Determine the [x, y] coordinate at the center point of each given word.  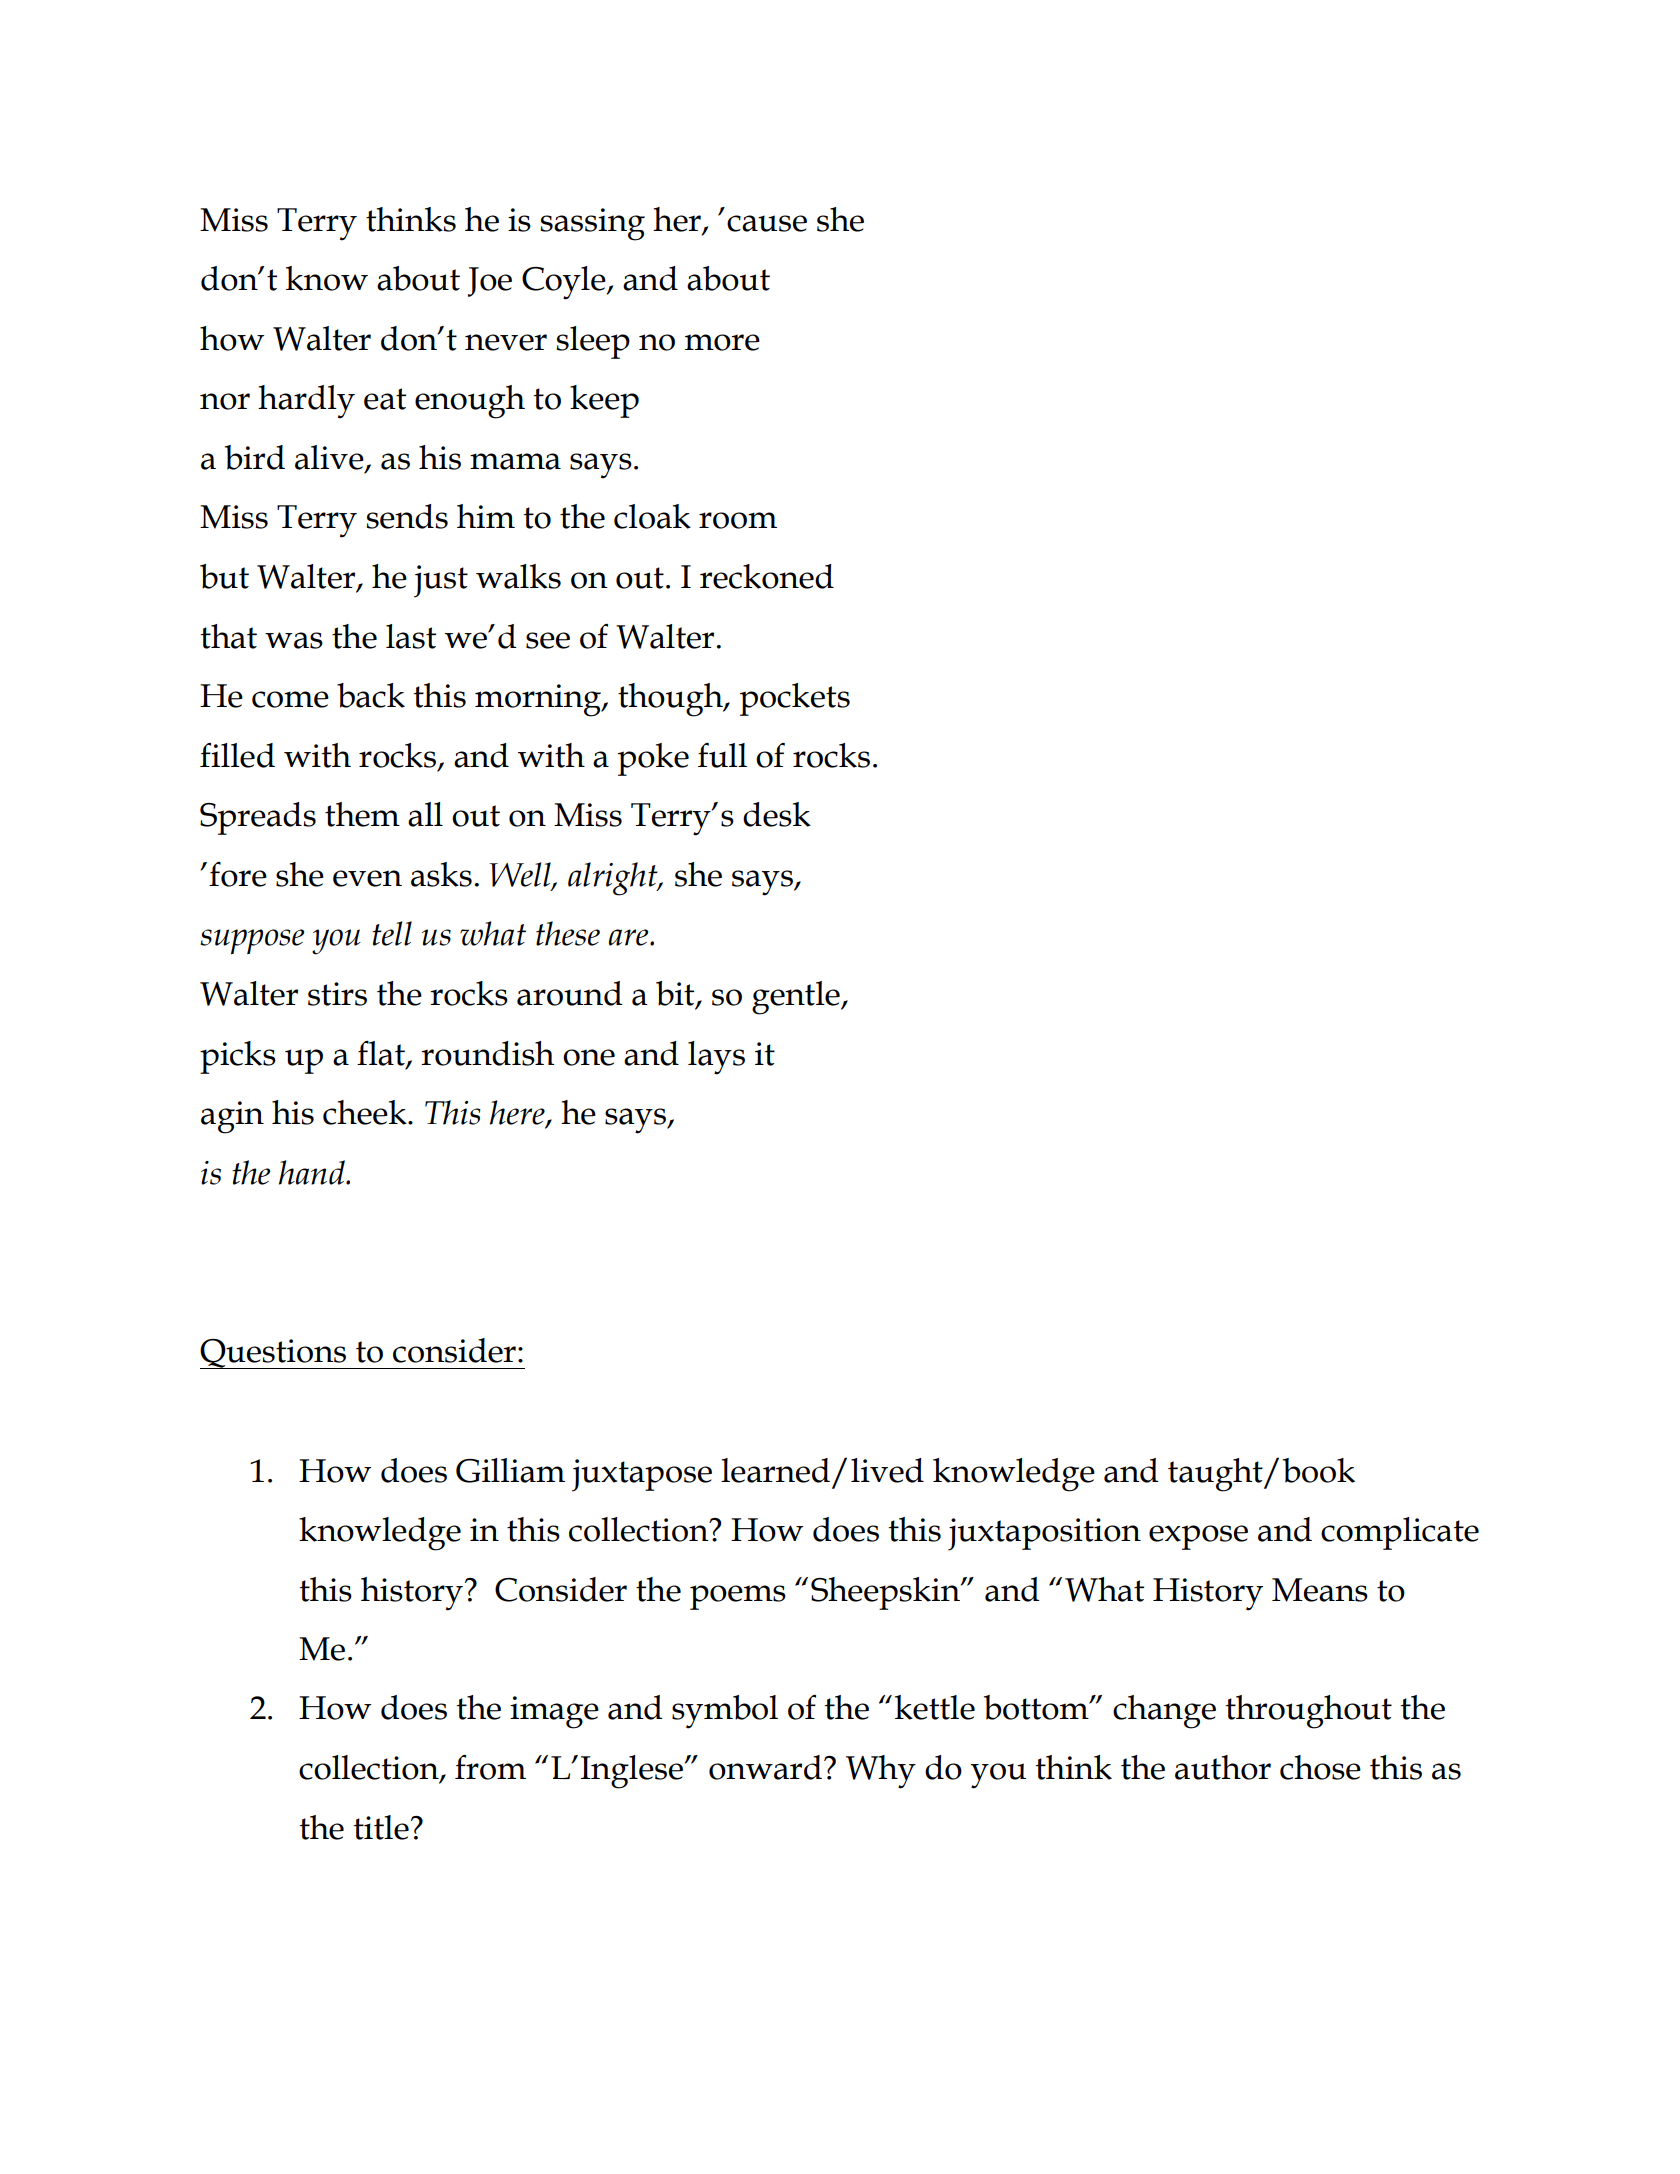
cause [767, 223]
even [367, 878]
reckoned [767, 576]
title [381, 1827]
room [738, 520]
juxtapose [642, 1475]
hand [313, 1172]
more [722, 342]
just [441, 581]
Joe [490, 282]
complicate [1400, 1533]
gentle [797, 998]
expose [1198, 1537]
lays [716, 1058]
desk [777, 814]
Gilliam [510, 1470]
